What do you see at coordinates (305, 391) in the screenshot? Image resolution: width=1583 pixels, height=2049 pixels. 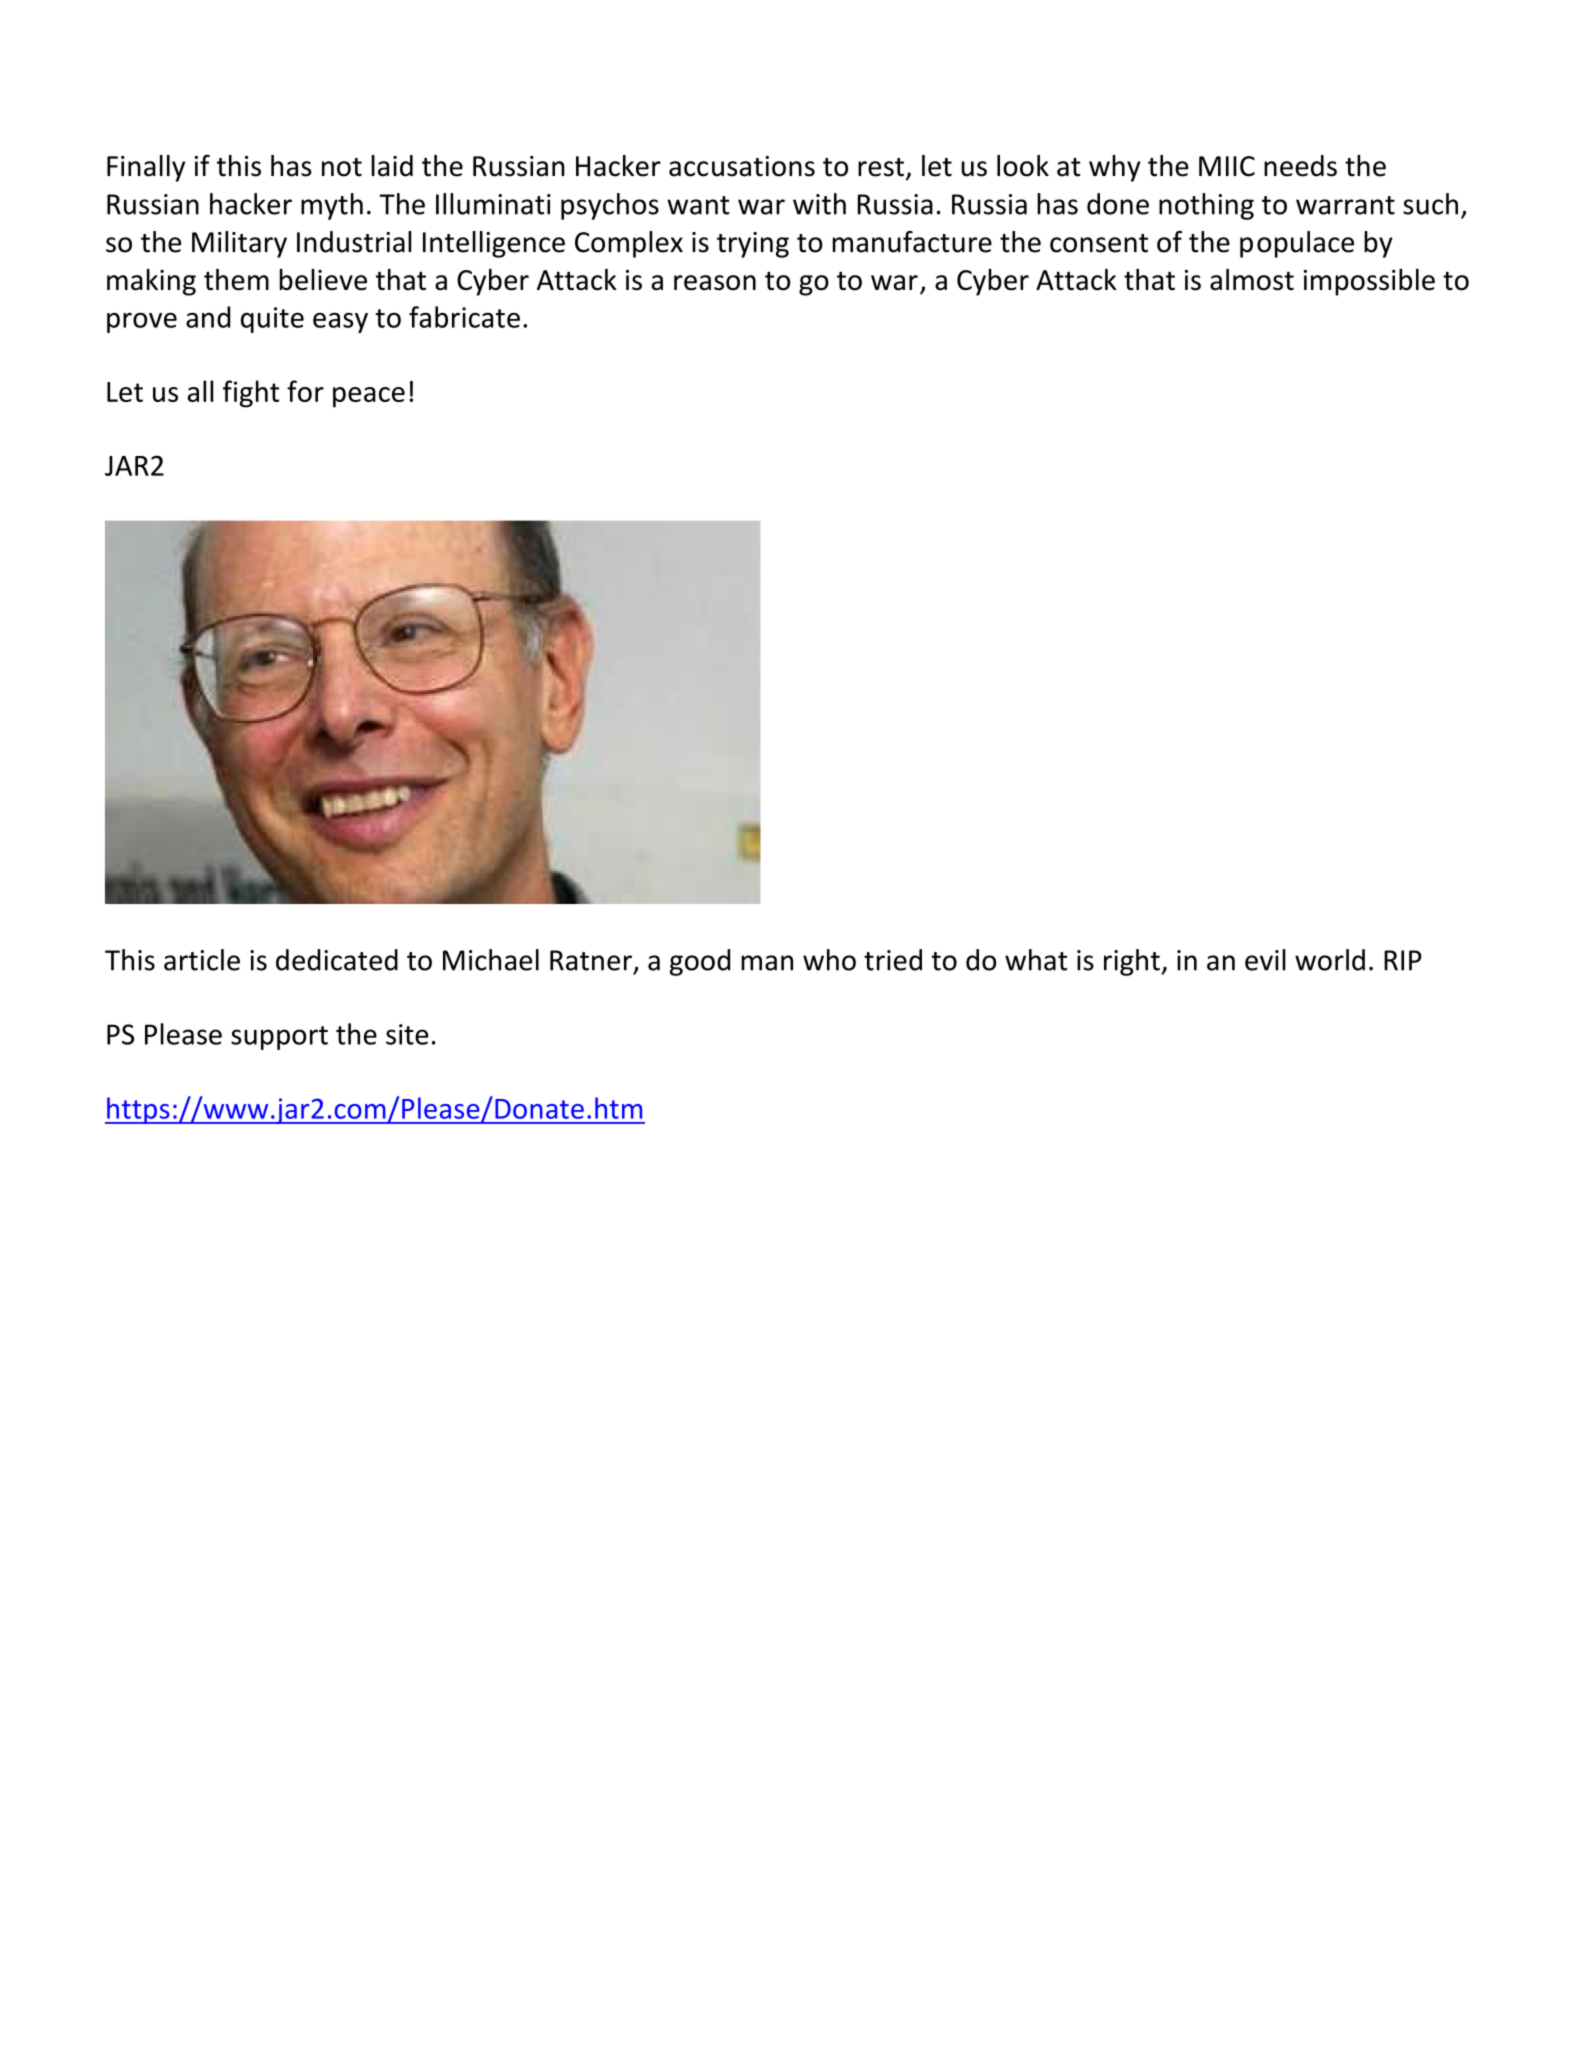 I see `for` at bounding box center [305, 391].
